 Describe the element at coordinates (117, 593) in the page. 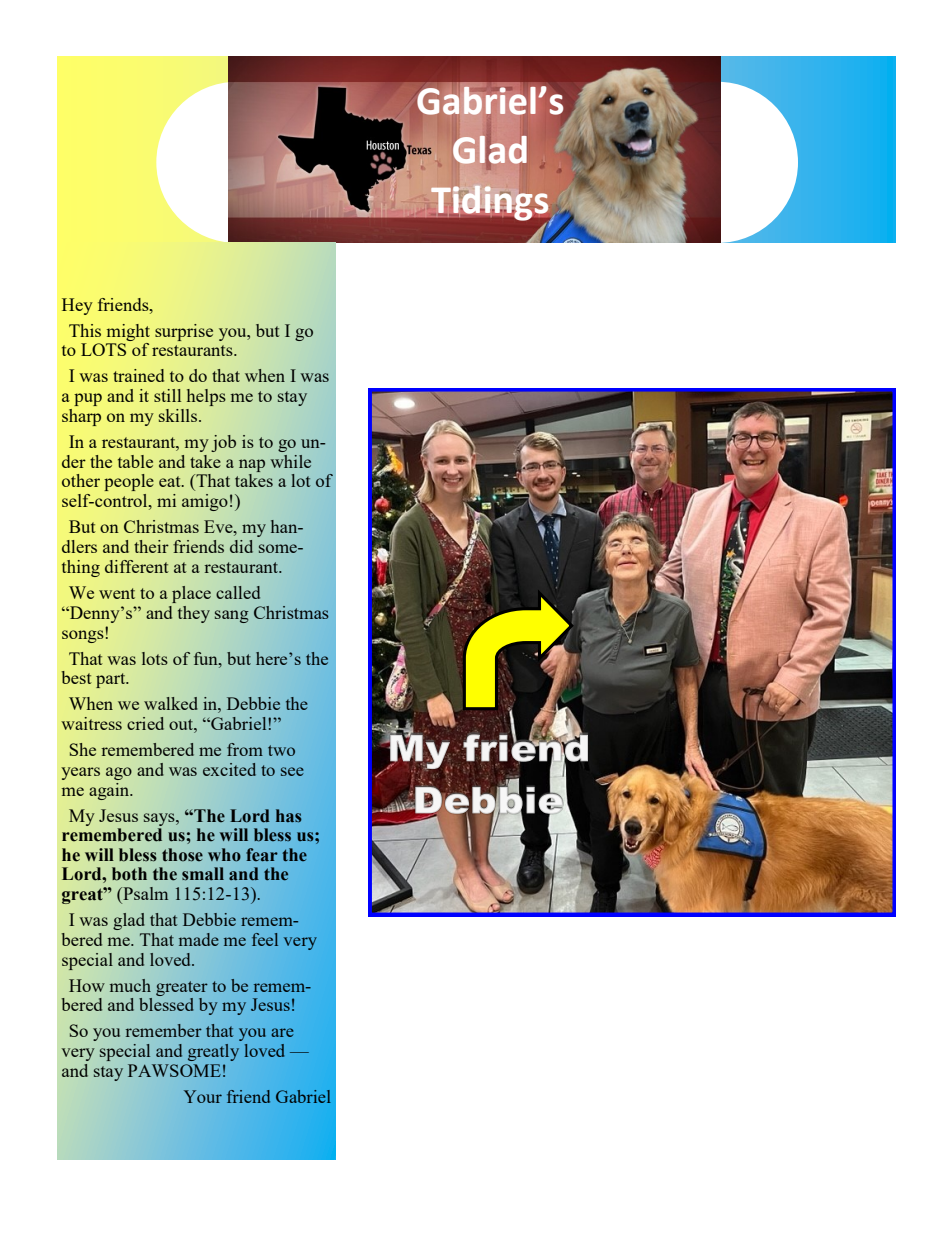

I see `went` at that location.
